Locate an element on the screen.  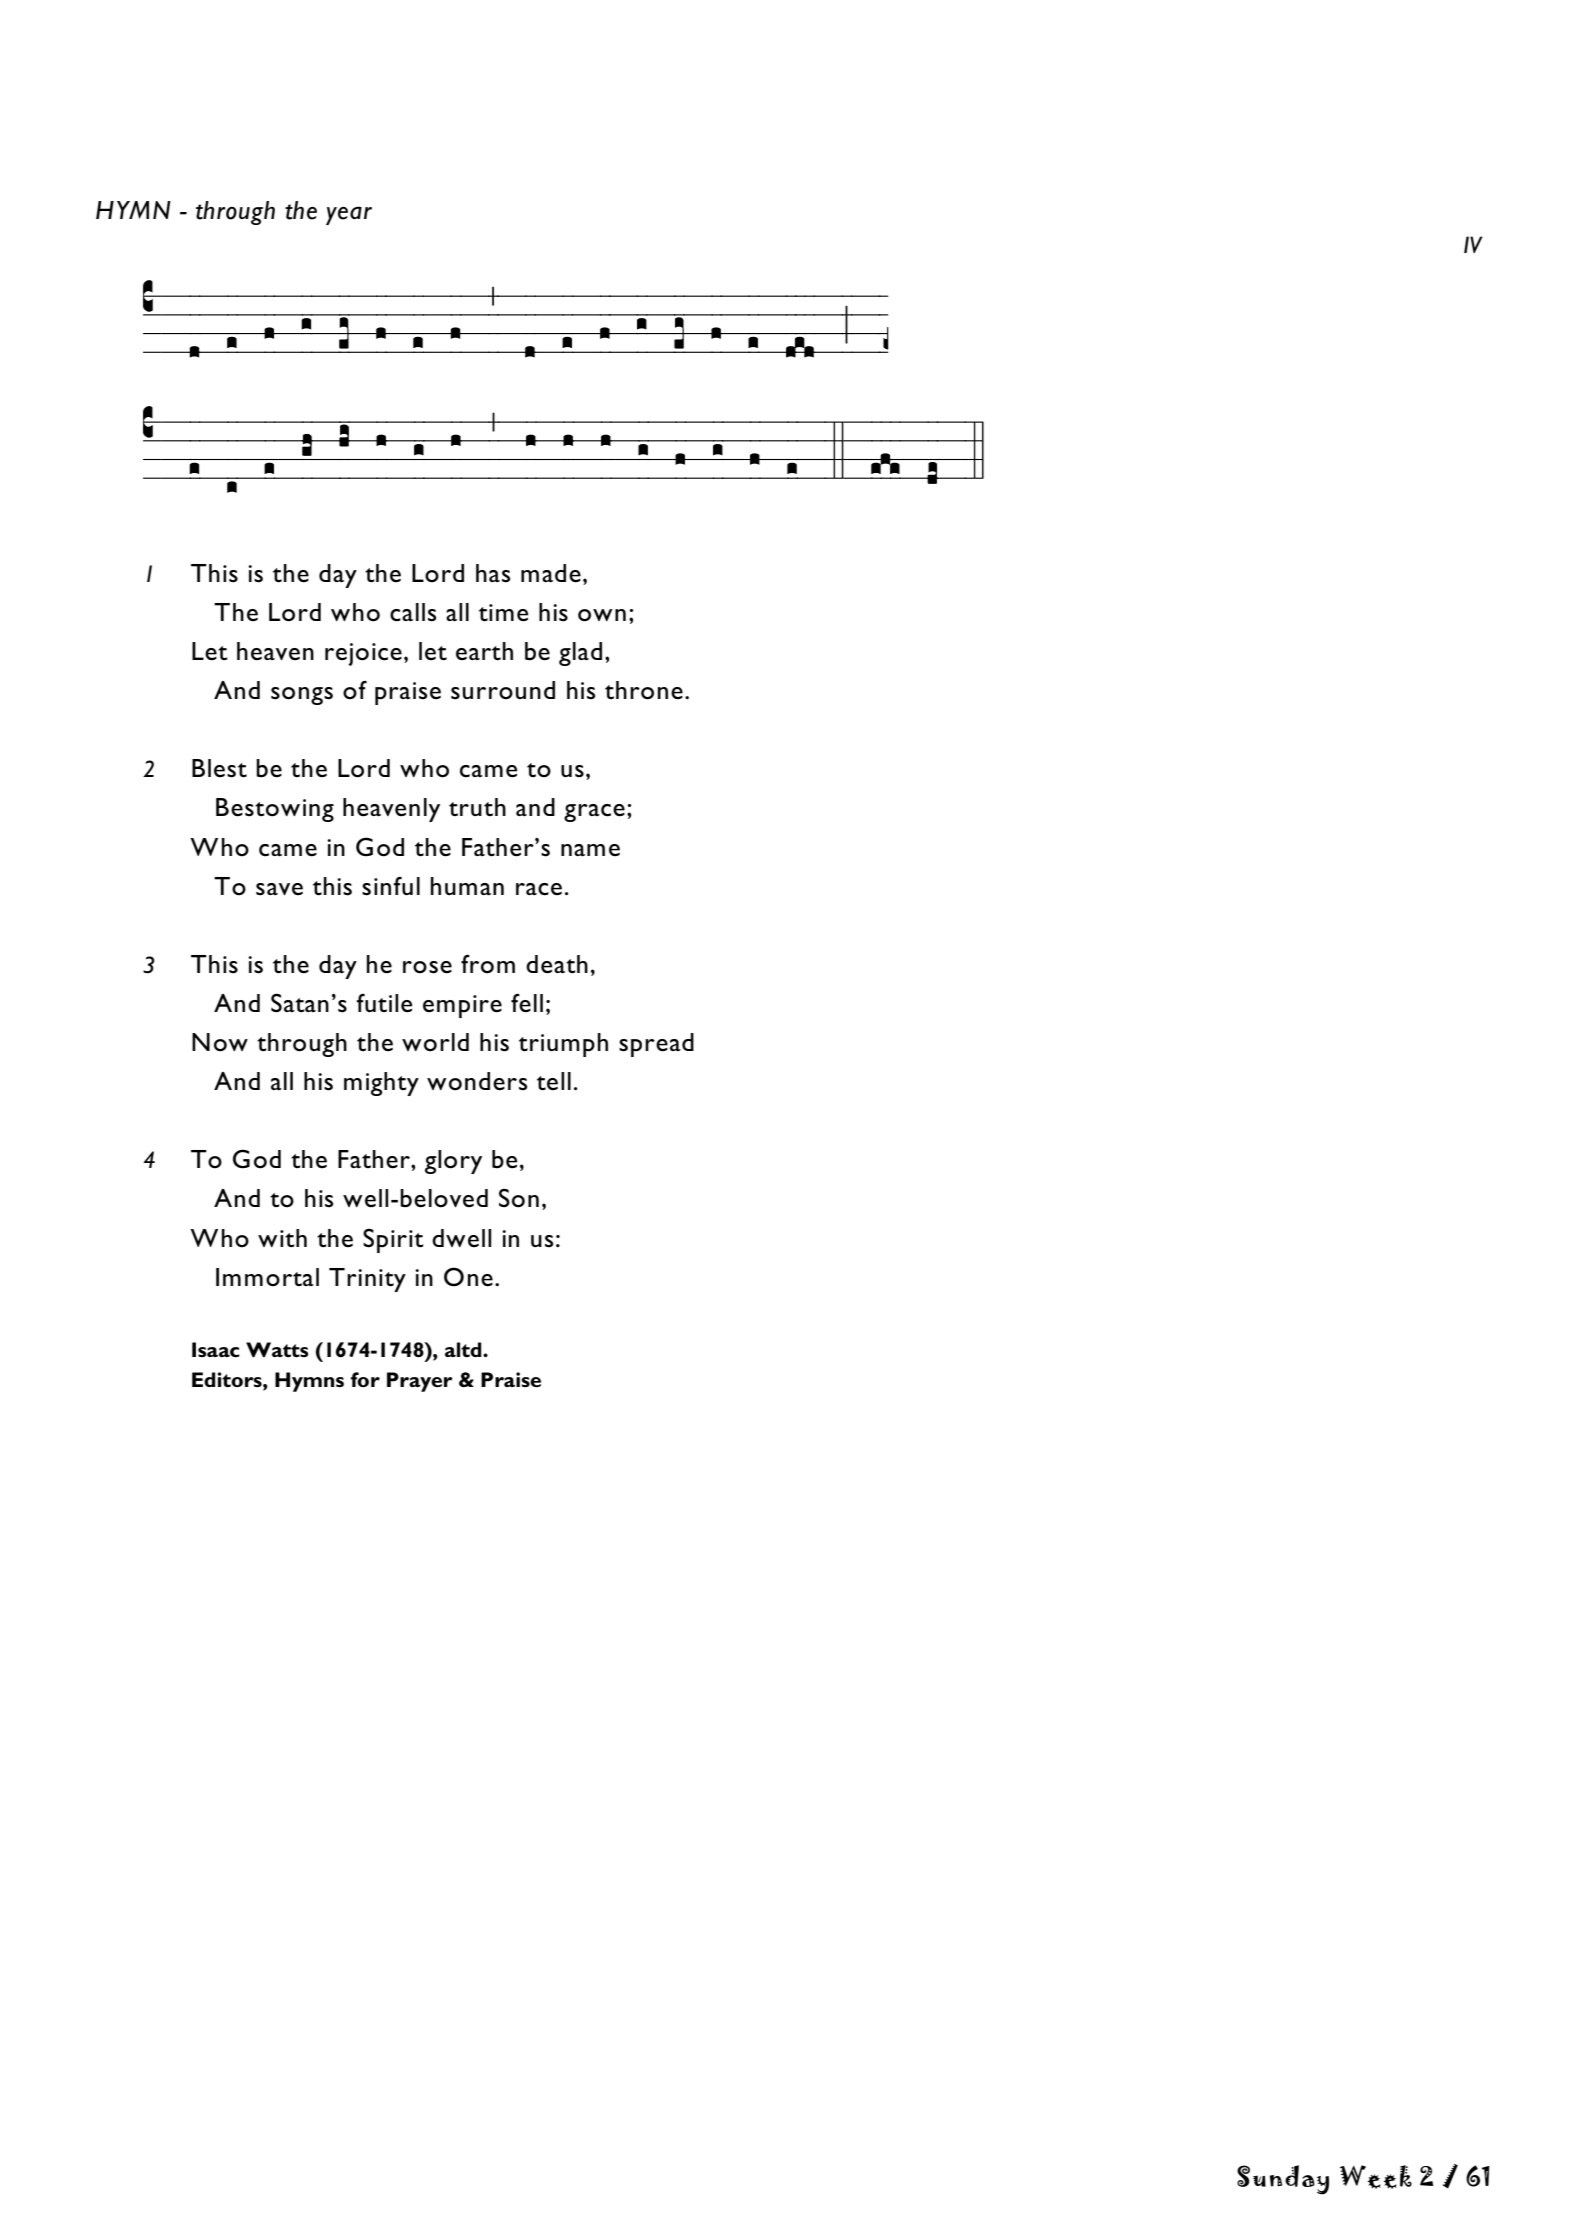
spread is located at coordinates (656, 1045).
